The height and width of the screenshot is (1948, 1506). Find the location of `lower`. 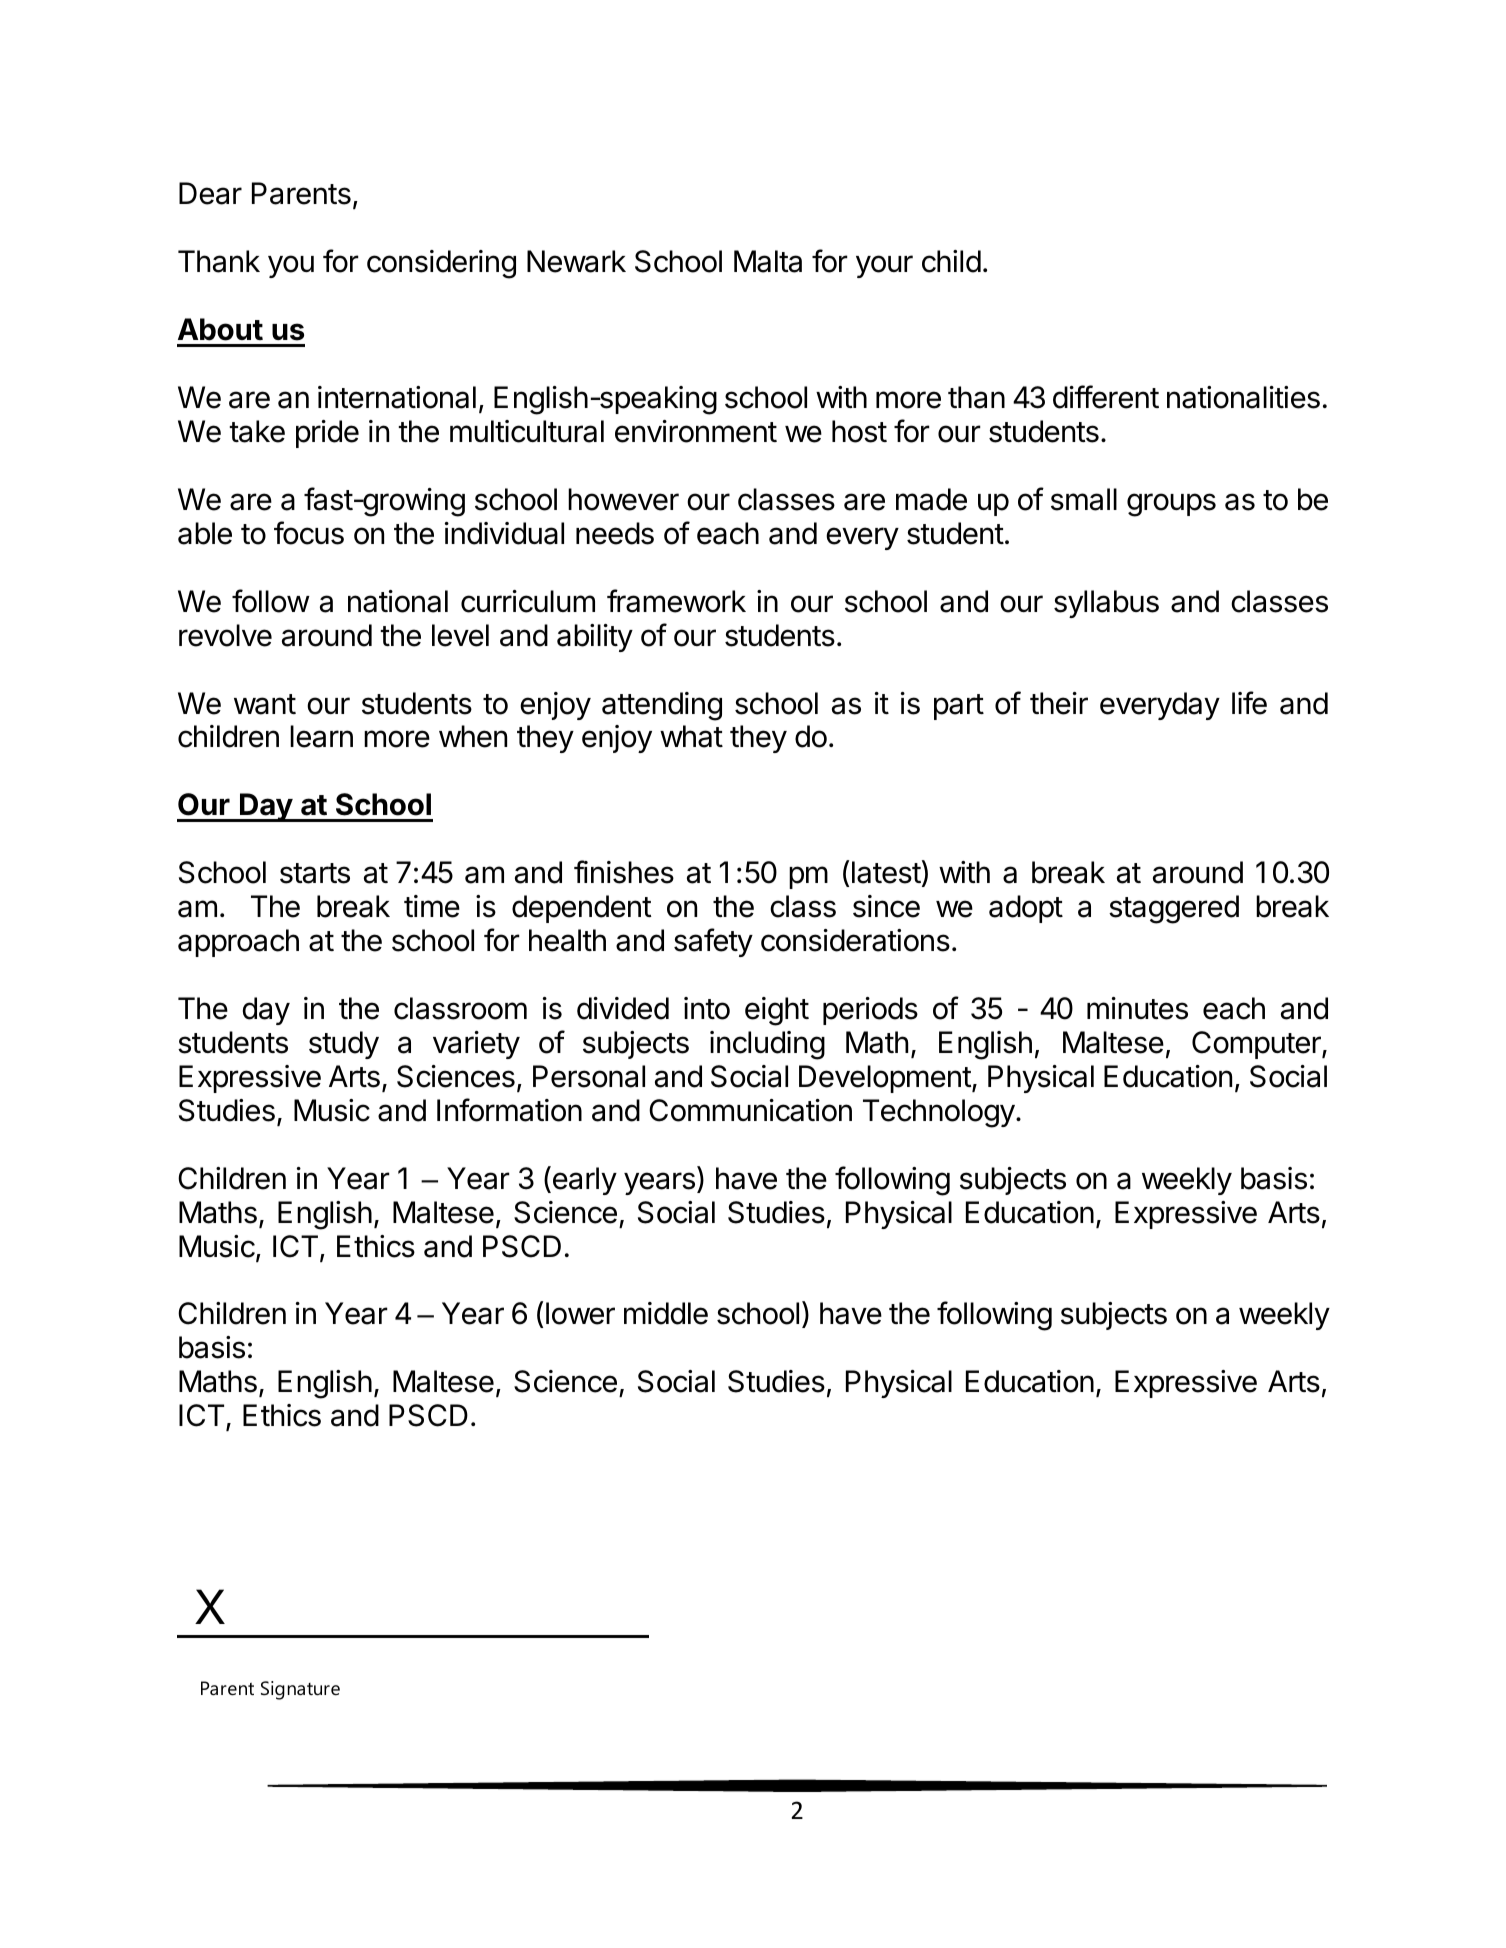

lower is located at coordinates (580, 1313).
